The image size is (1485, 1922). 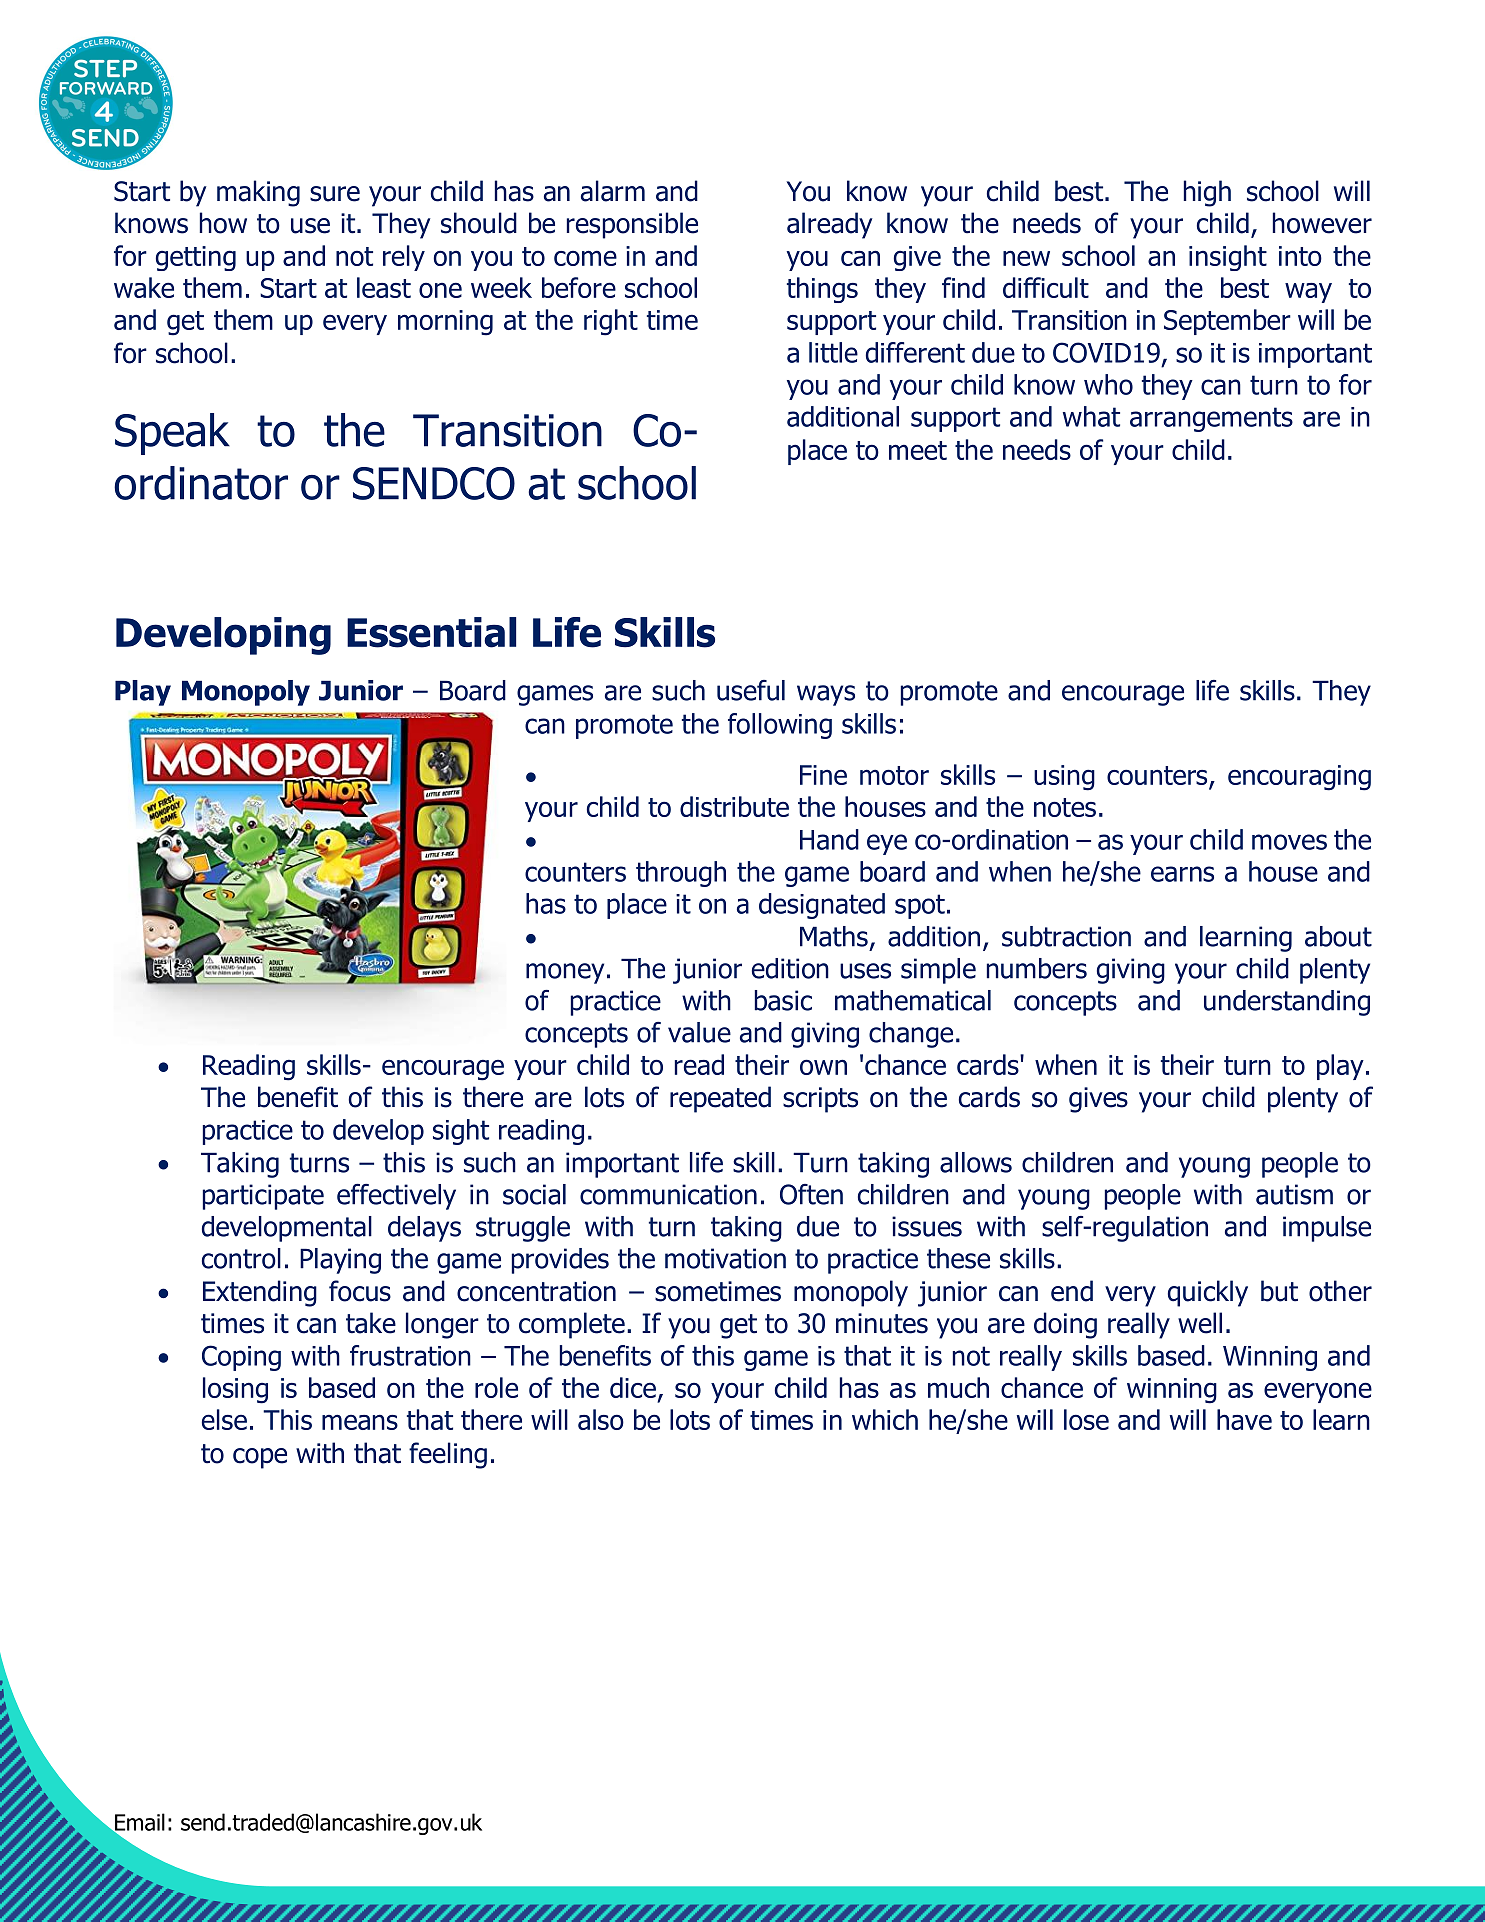 What do you see at coordinates (139, 1823) in the screenshot?
I see `Email` at bounding box center [139, 1823].
